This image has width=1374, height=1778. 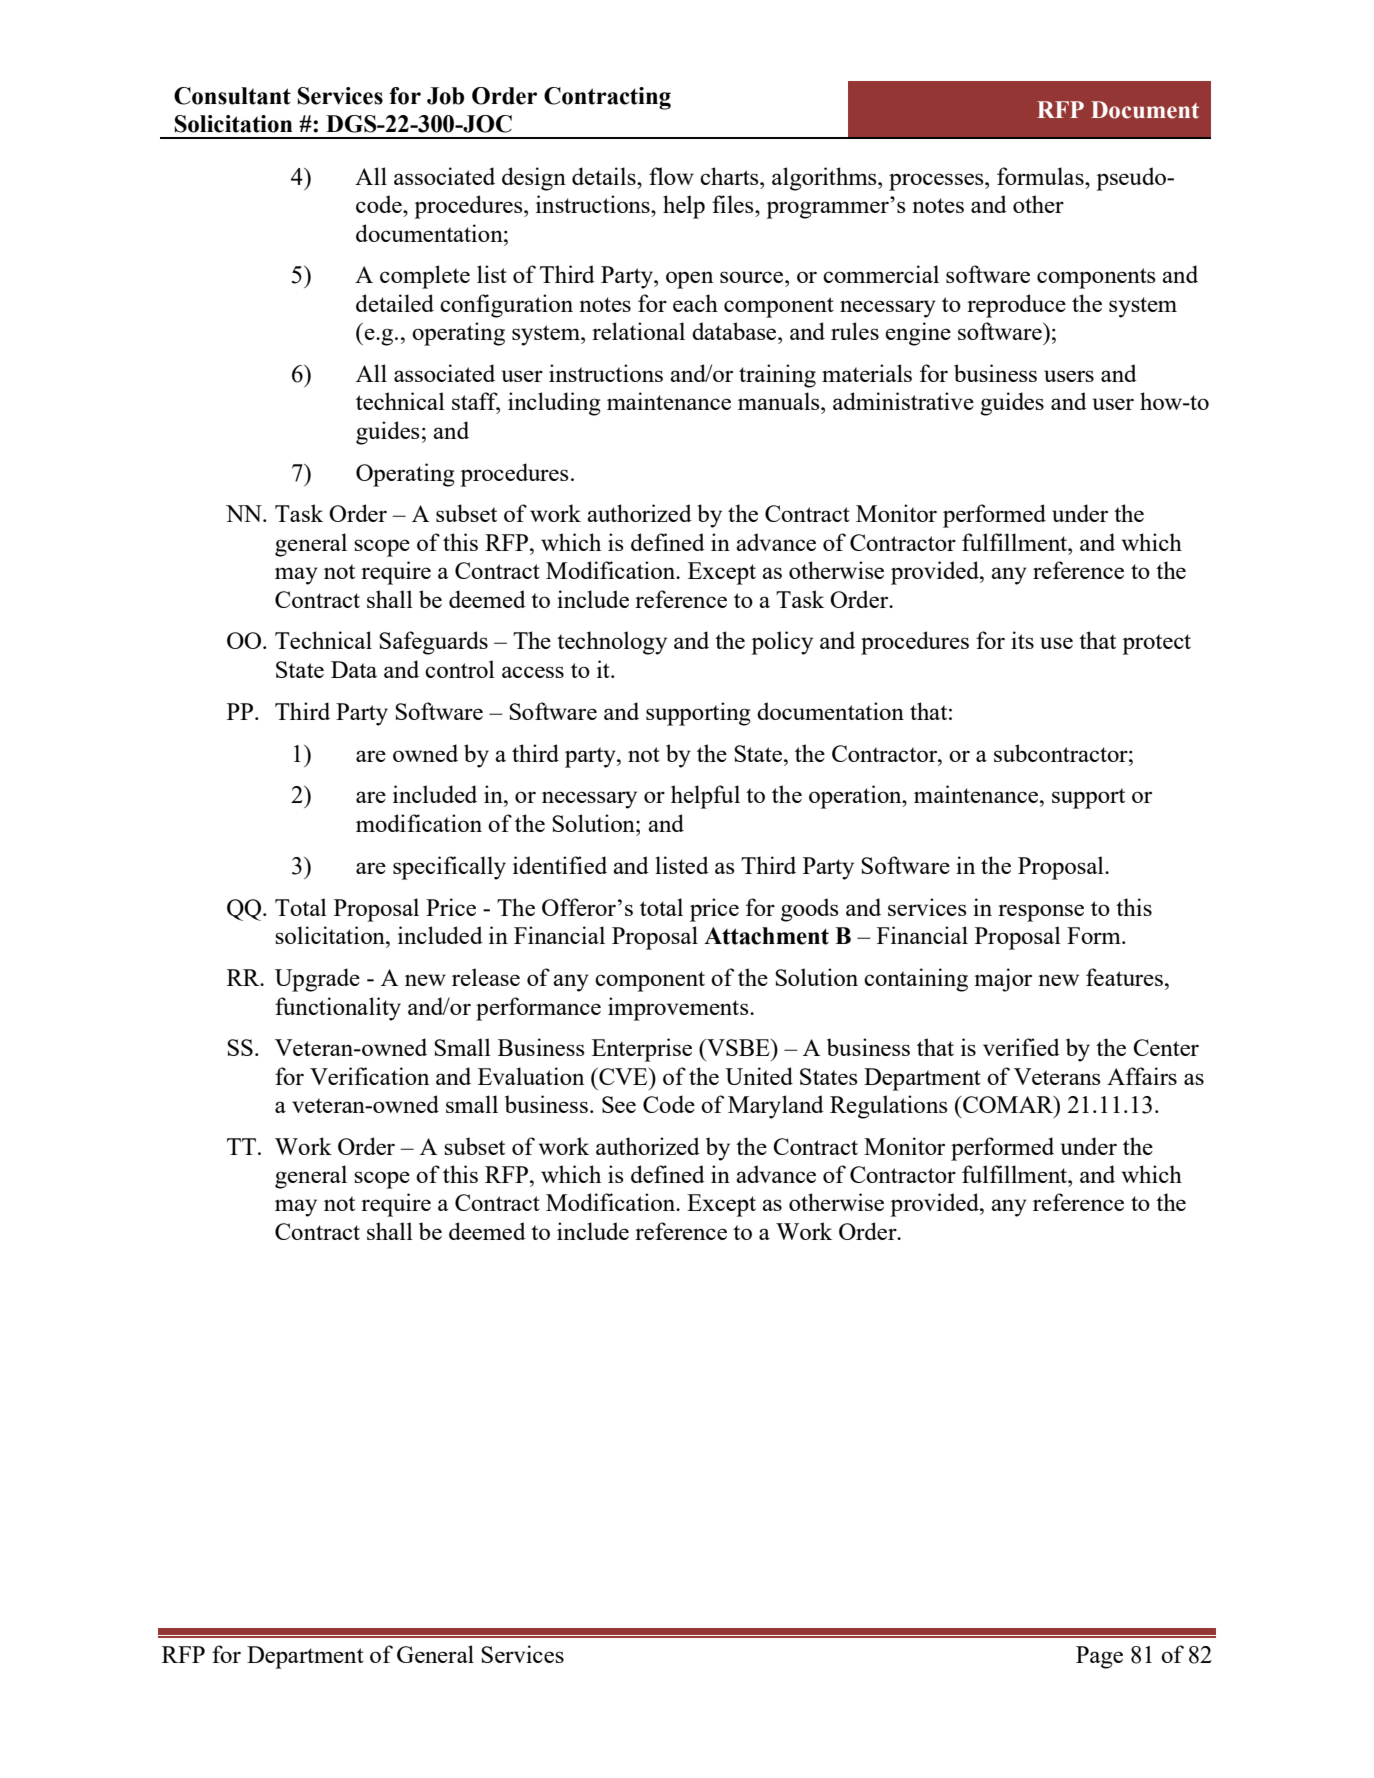 I want to click on Regulations, so click(x=889, y=1107).
